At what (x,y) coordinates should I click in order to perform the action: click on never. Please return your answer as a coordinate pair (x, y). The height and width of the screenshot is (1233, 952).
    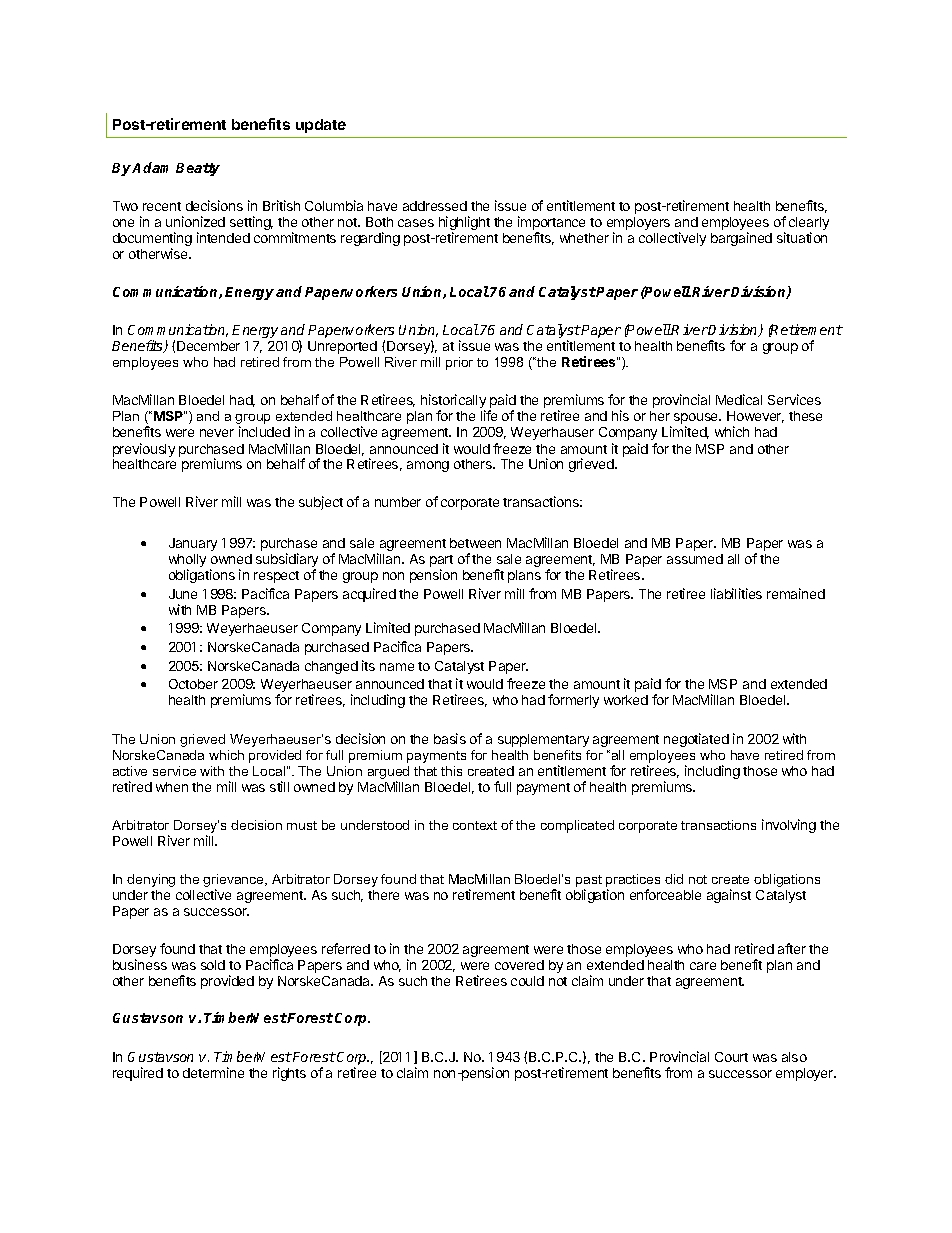
    Looking at the image, I should click on (217, 433).
